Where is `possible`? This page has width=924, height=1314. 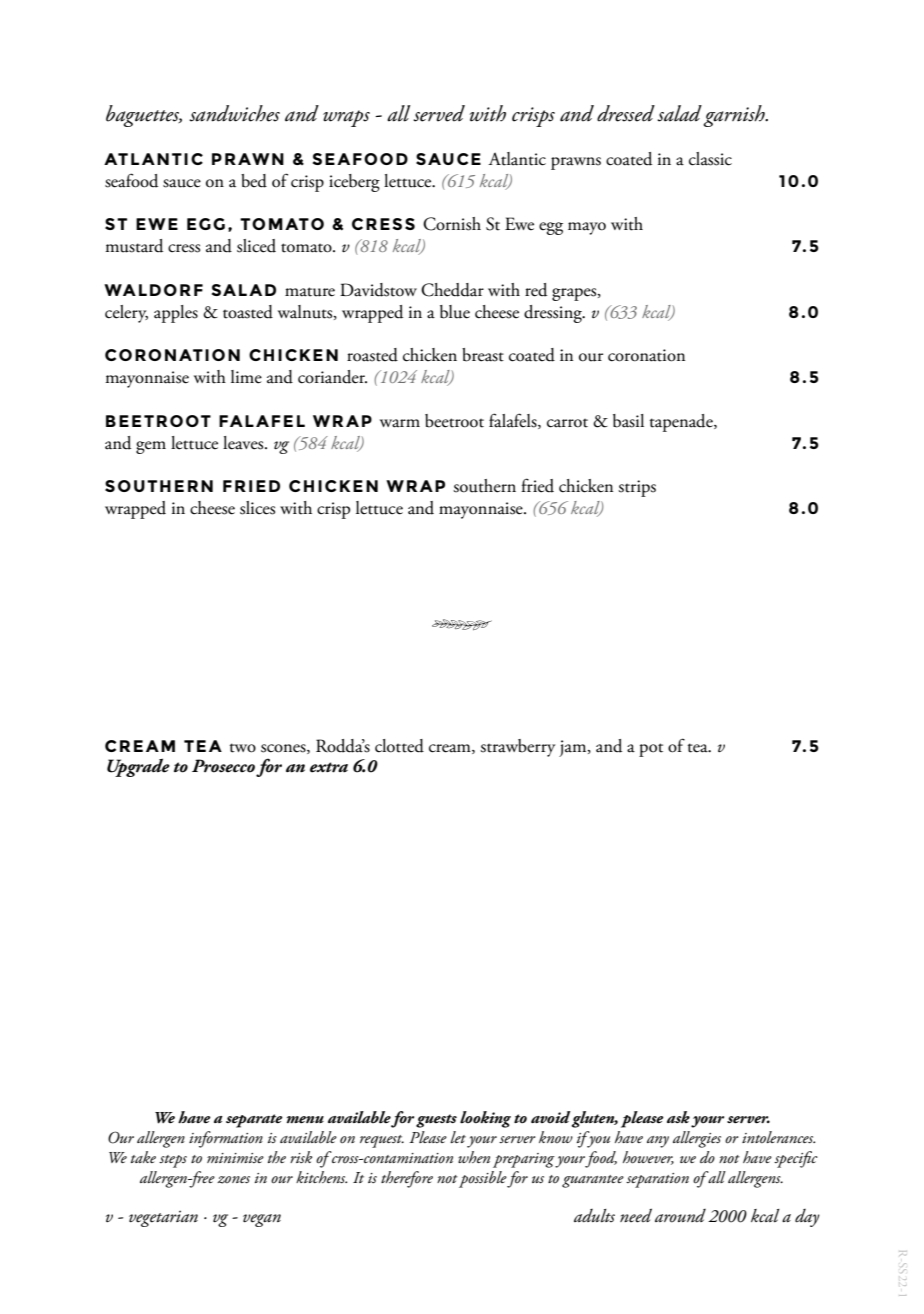 possible is located at coordinates (483, 1179).
